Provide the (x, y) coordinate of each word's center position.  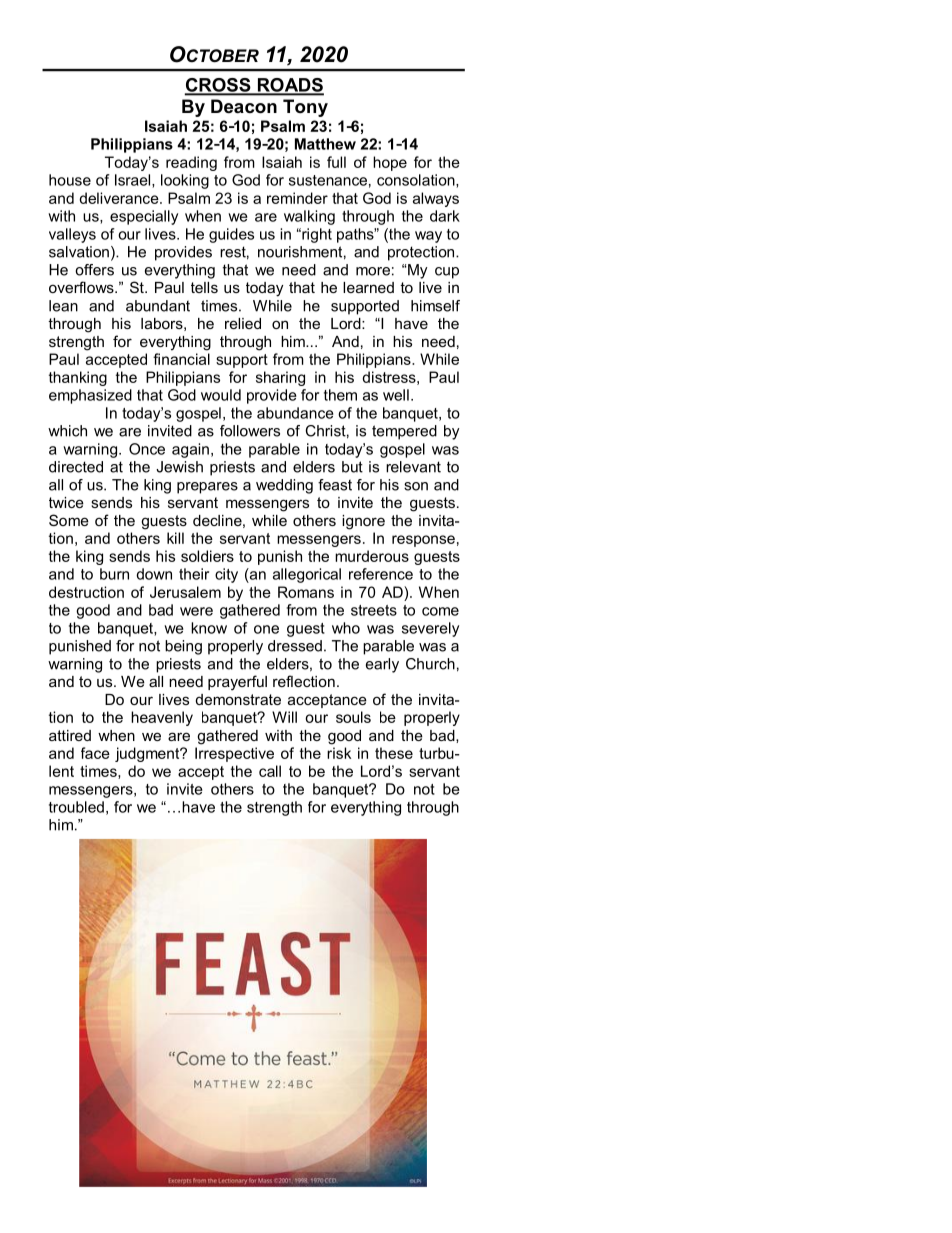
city (226, 575)
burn (114, 574)
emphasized (90, 396)
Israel (132, 180)
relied (243, 323)
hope (390, 163)
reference (381, 574)
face (95, 753)
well (396, 395)
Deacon (244, 106)
